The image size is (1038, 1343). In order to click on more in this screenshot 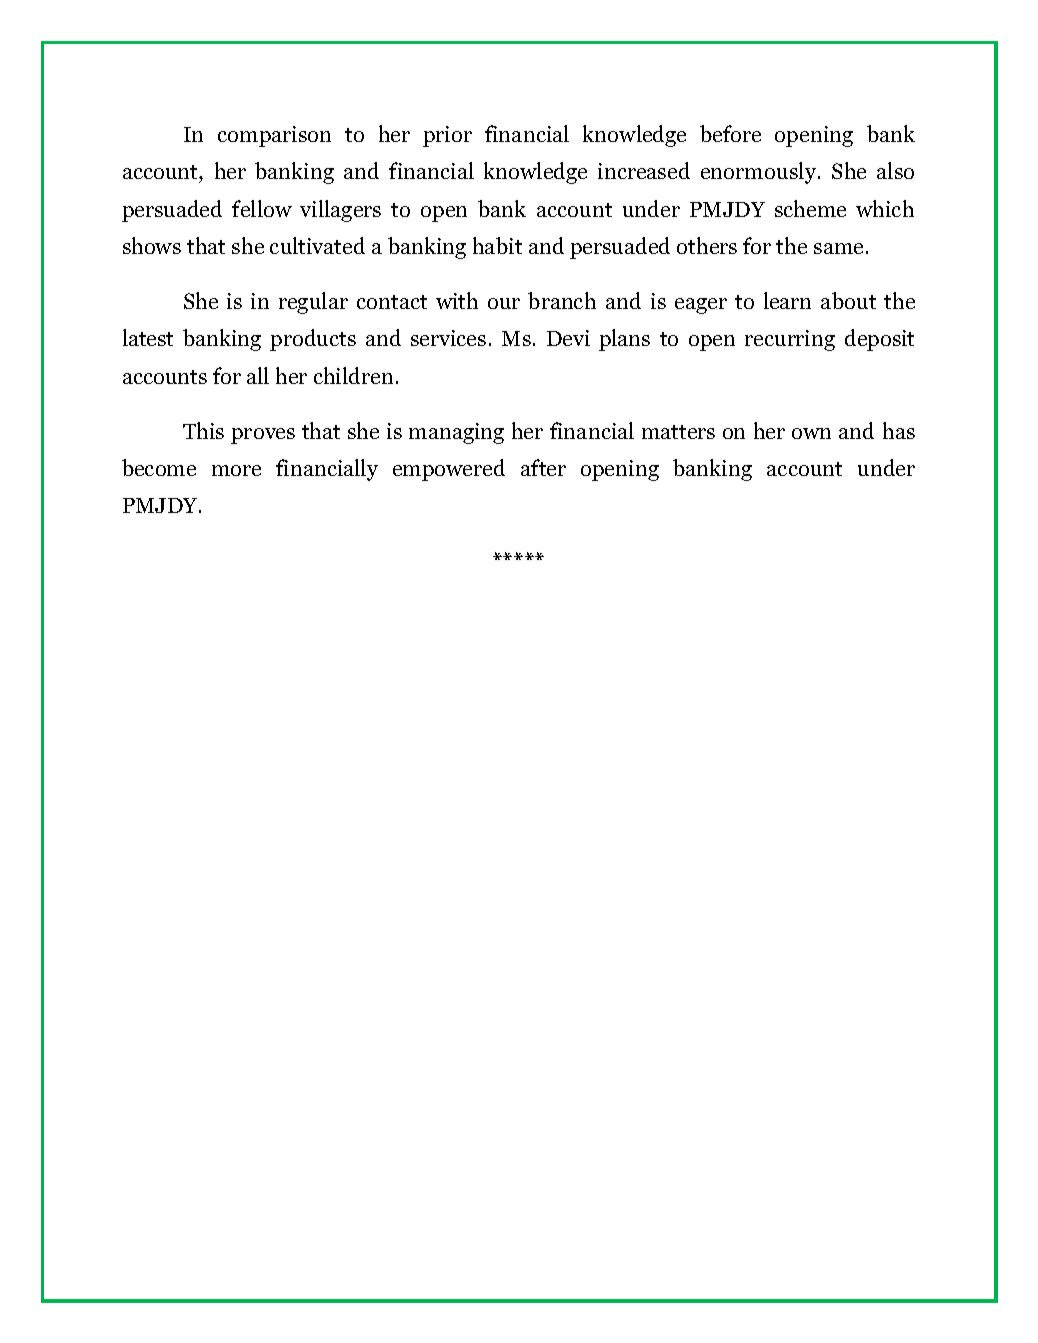, I will do `click(236, 470)`.
